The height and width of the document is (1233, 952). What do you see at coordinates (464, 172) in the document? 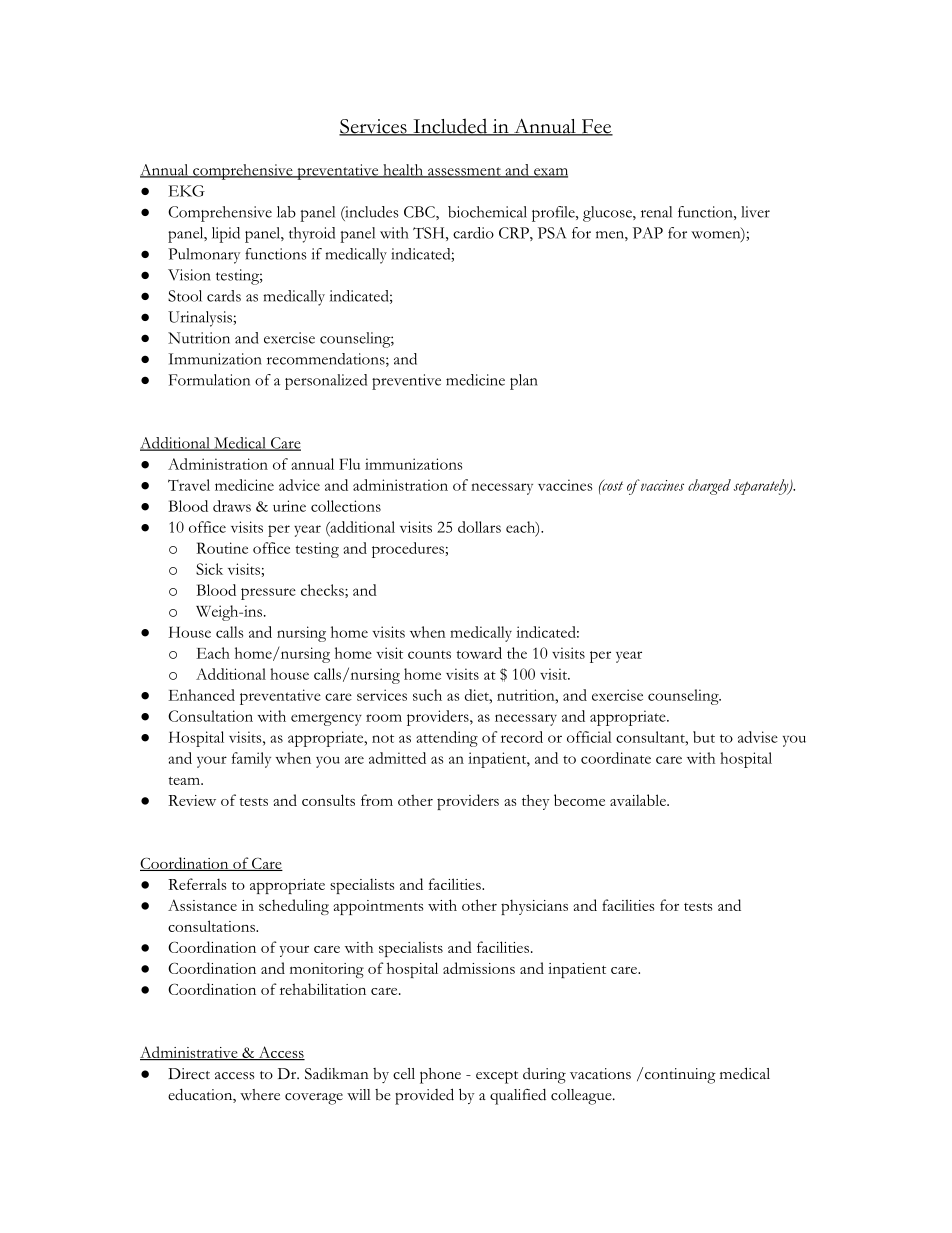
I see `assessment` at bounding box center [464, 172].
